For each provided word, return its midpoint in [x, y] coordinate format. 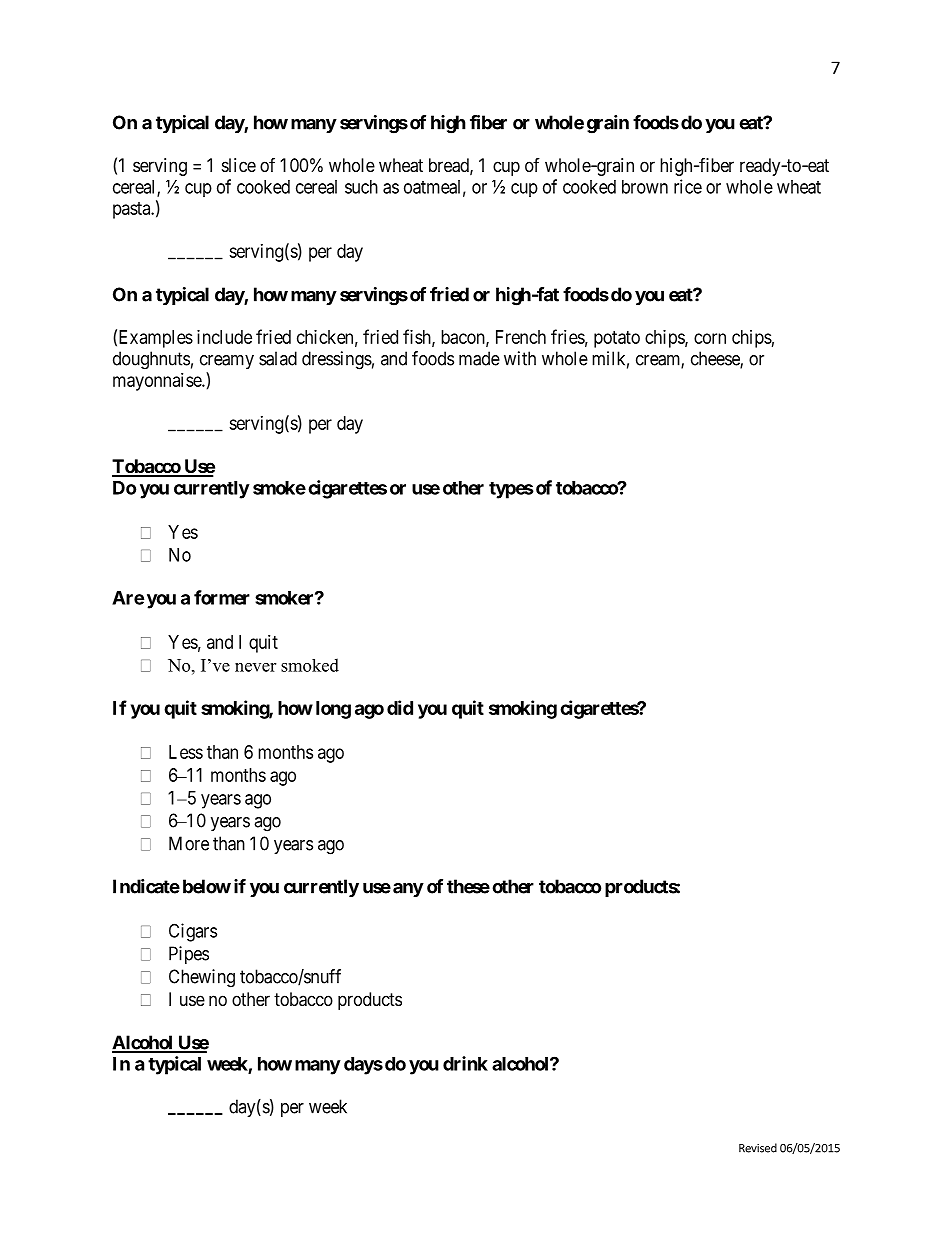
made [479, 358]
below [207, 886]
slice [239, 165]
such [361, 187]
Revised [758, 1148]
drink [465, 1063]
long [333, 710]
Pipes [189, 955]
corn [710, 338]
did [400, 707]
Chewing [202, 978]
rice [688, 186]
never [255, 667]
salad [278, 358]
